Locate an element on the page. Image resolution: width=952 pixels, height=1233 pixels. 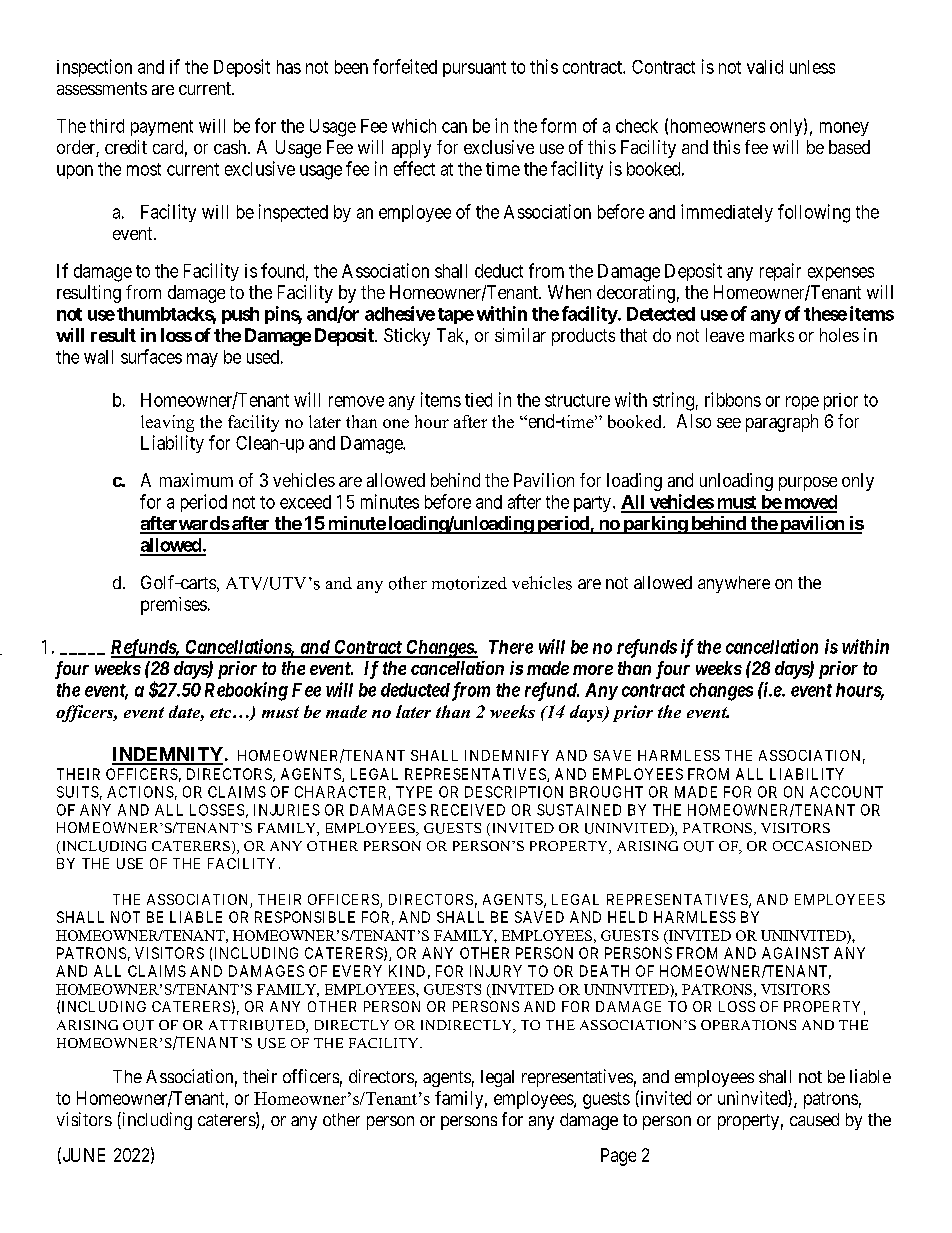
Page is located at coordinates (618, 1157).
